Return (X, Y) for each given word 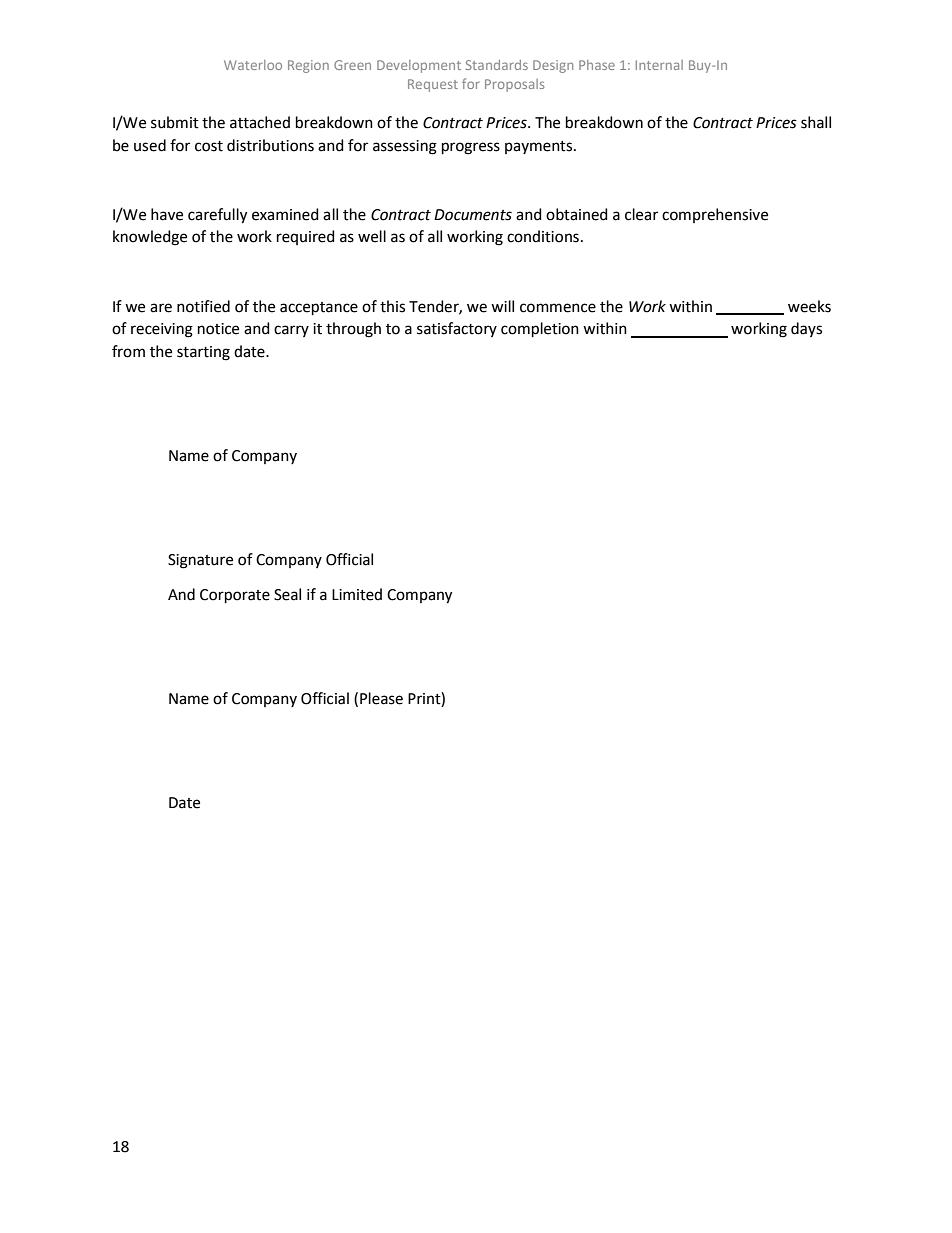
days (806, 329)
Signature (200, 561)
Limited (357, 594)
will (502, 306)
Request (433, 85)
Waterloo (253, 65)
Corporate (235, 596)
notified (203, 306)
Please (381, 698)
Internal (659, 65)
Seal (287, 594)
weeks (809, 306)
